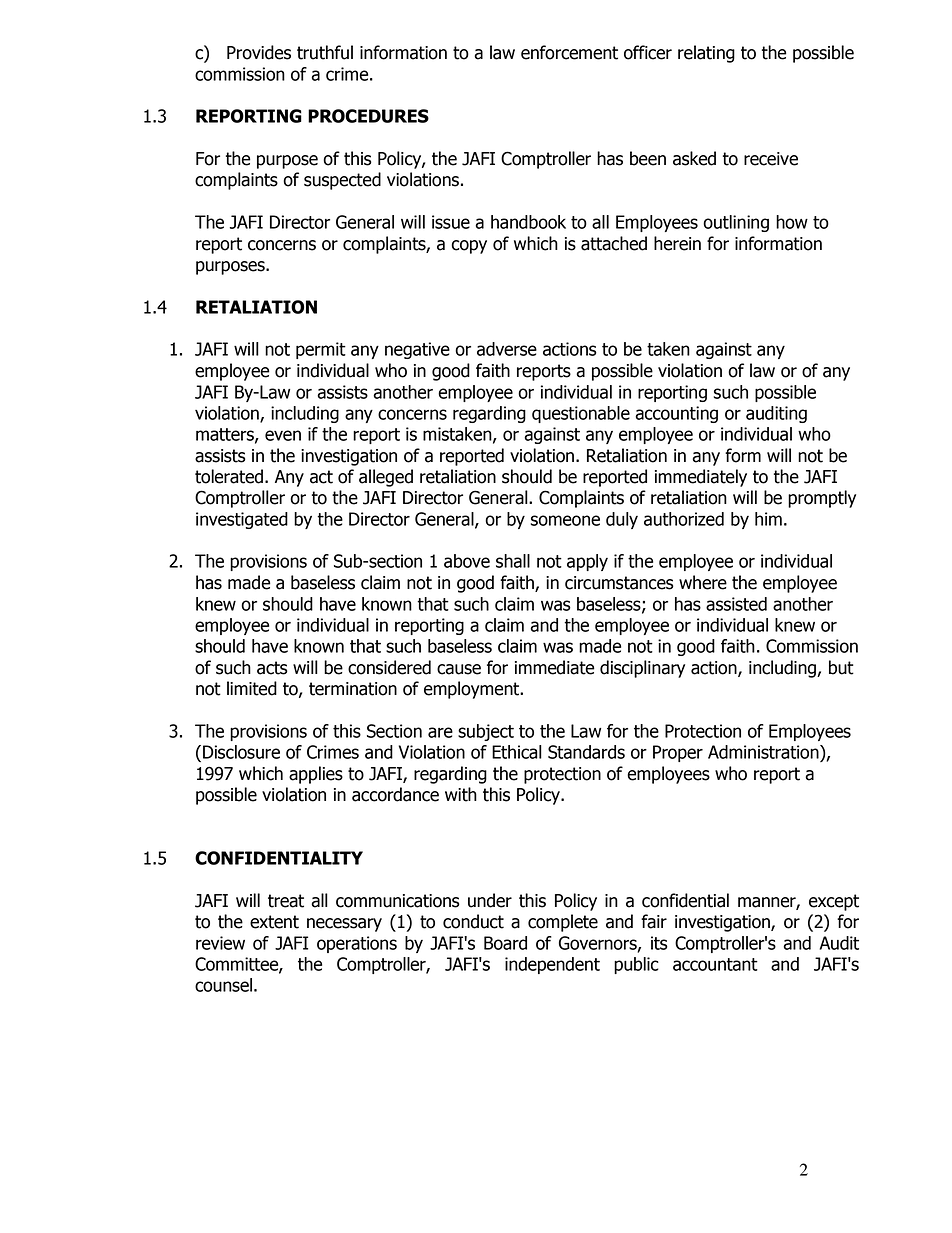 The width and height of the page is (952, 1233). What do you see at coordinates (325, 52) in the page?
I see `truthful` at bounding box center [325, 52].
